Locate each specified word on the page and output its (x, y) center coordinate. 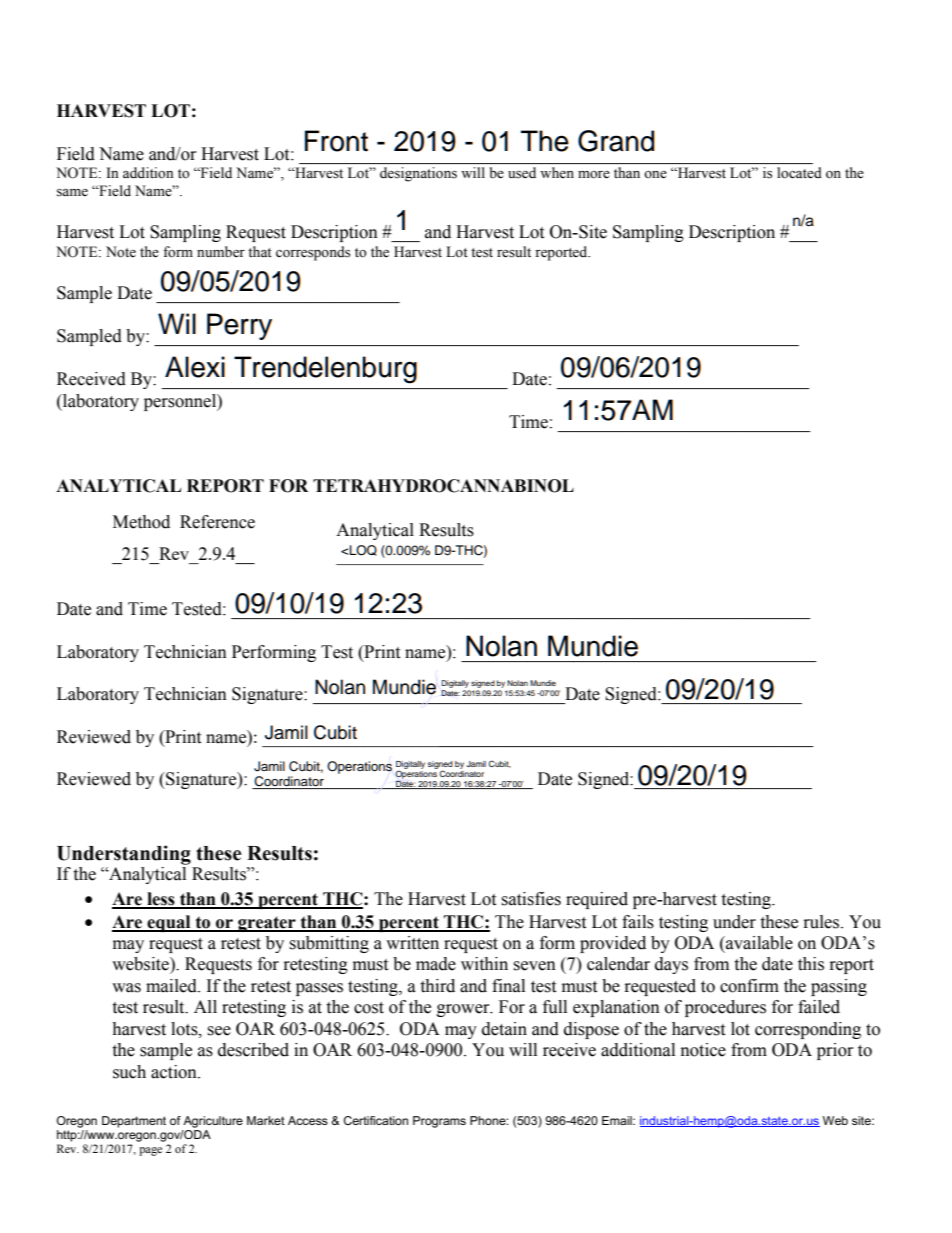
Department (134, 1122)
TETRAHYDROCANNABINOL (443, 486)
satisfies (531, 899)
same (72, 193)
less (161, 900)
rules (823, 922)
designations (418, 174)
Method (141, 522)
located (799, 173)
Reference (217, 522)
